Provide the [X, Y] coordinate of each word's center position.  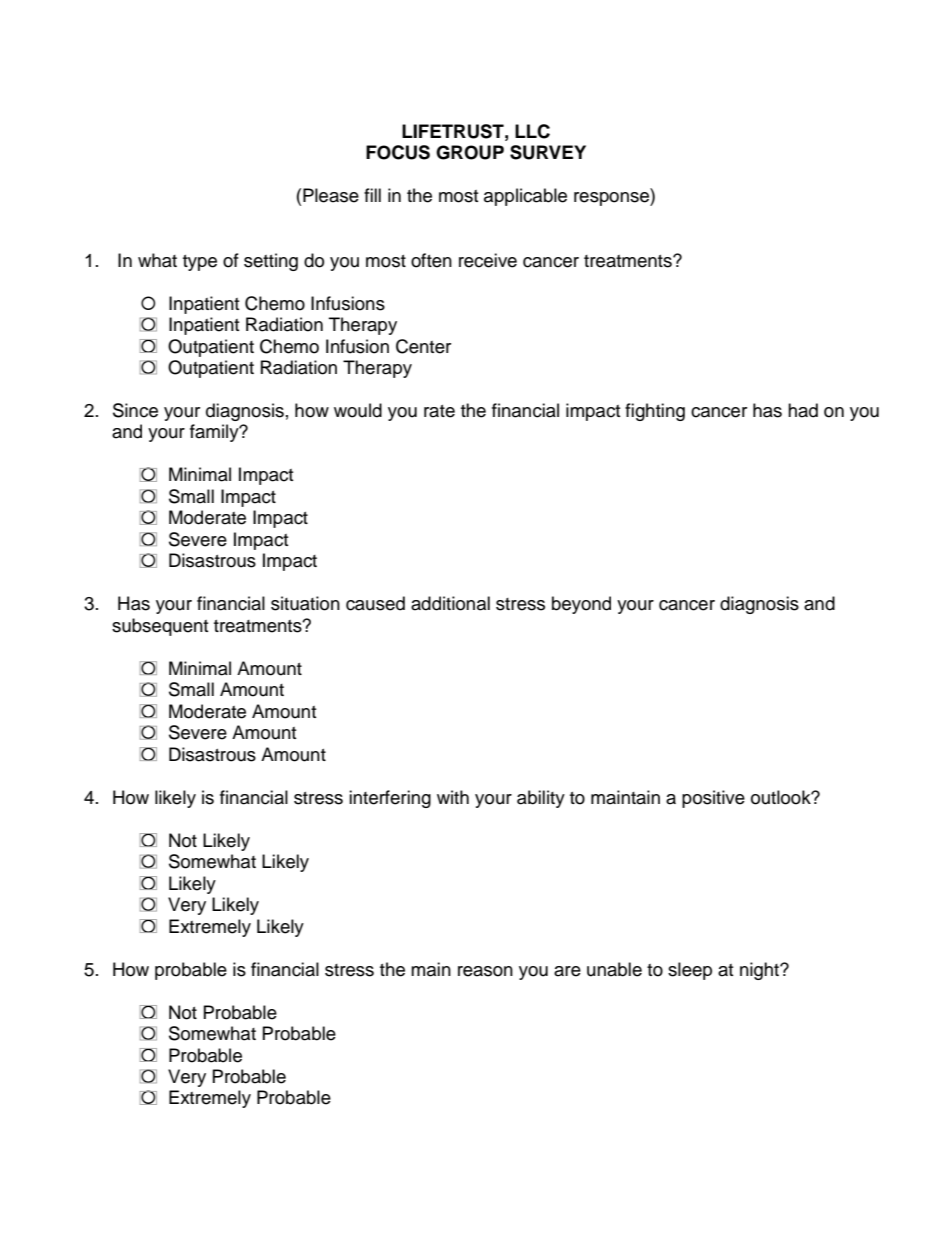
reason [485, 971]
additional [450, 603]
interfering [390, 799]
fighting [655, 412]
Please [331, 195]
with [453, 797]
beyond [581, 605]
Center [423, 346]
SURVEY [548, 152]
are [567, 971]
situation [305, 603]
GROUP [470, 152]
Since [135, 410]
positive [713, 799]
